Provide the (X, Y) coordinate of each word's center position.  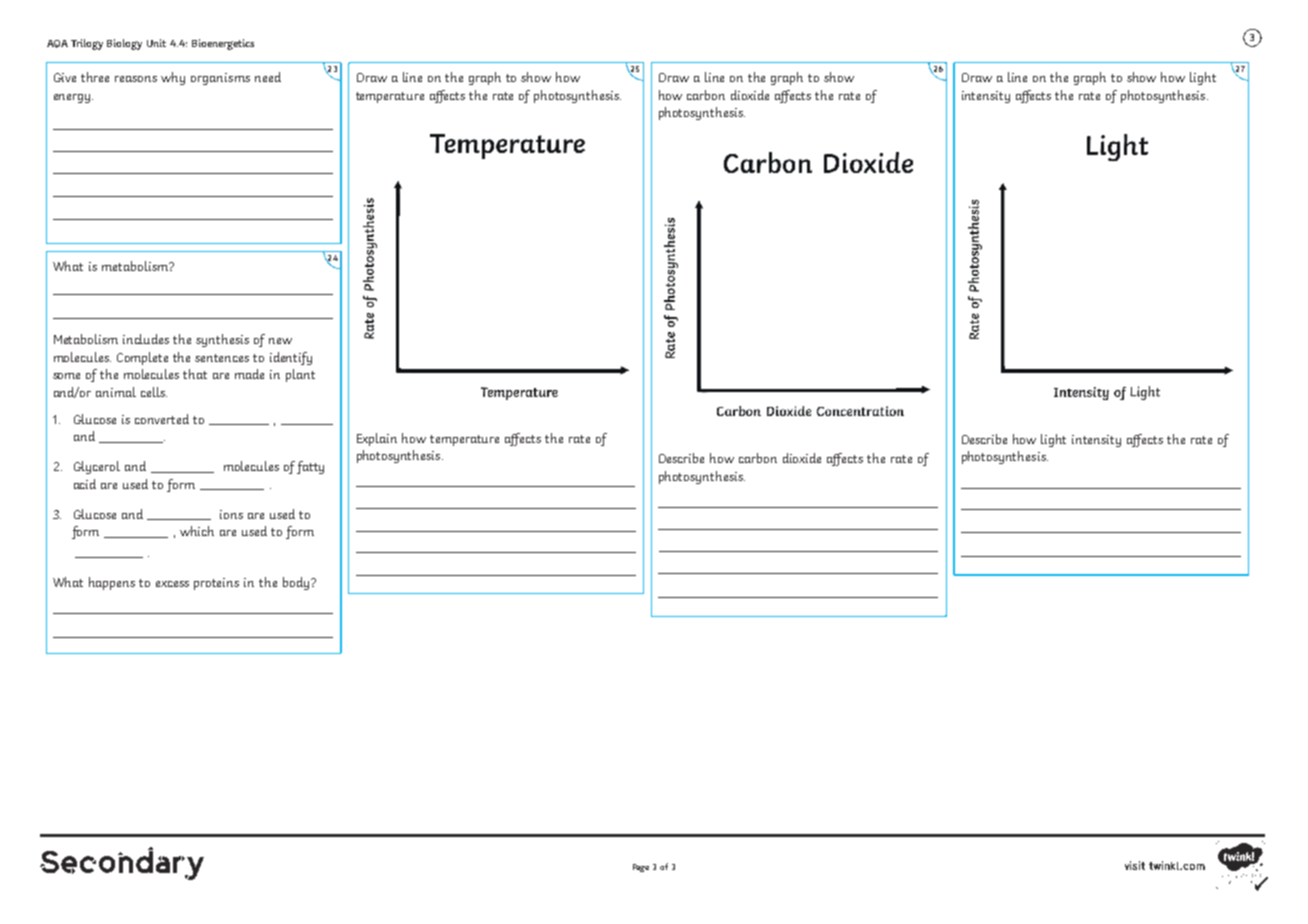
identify (291, 358)
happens (112, 583)
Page (641, 868)
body (296, 583)
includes (146, 339)
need (268, 77)
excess (172, 584)
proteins (216, 584)
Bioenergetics (223, 44)
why (173, 78)
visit (1135, 865)
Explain (377, 439)
